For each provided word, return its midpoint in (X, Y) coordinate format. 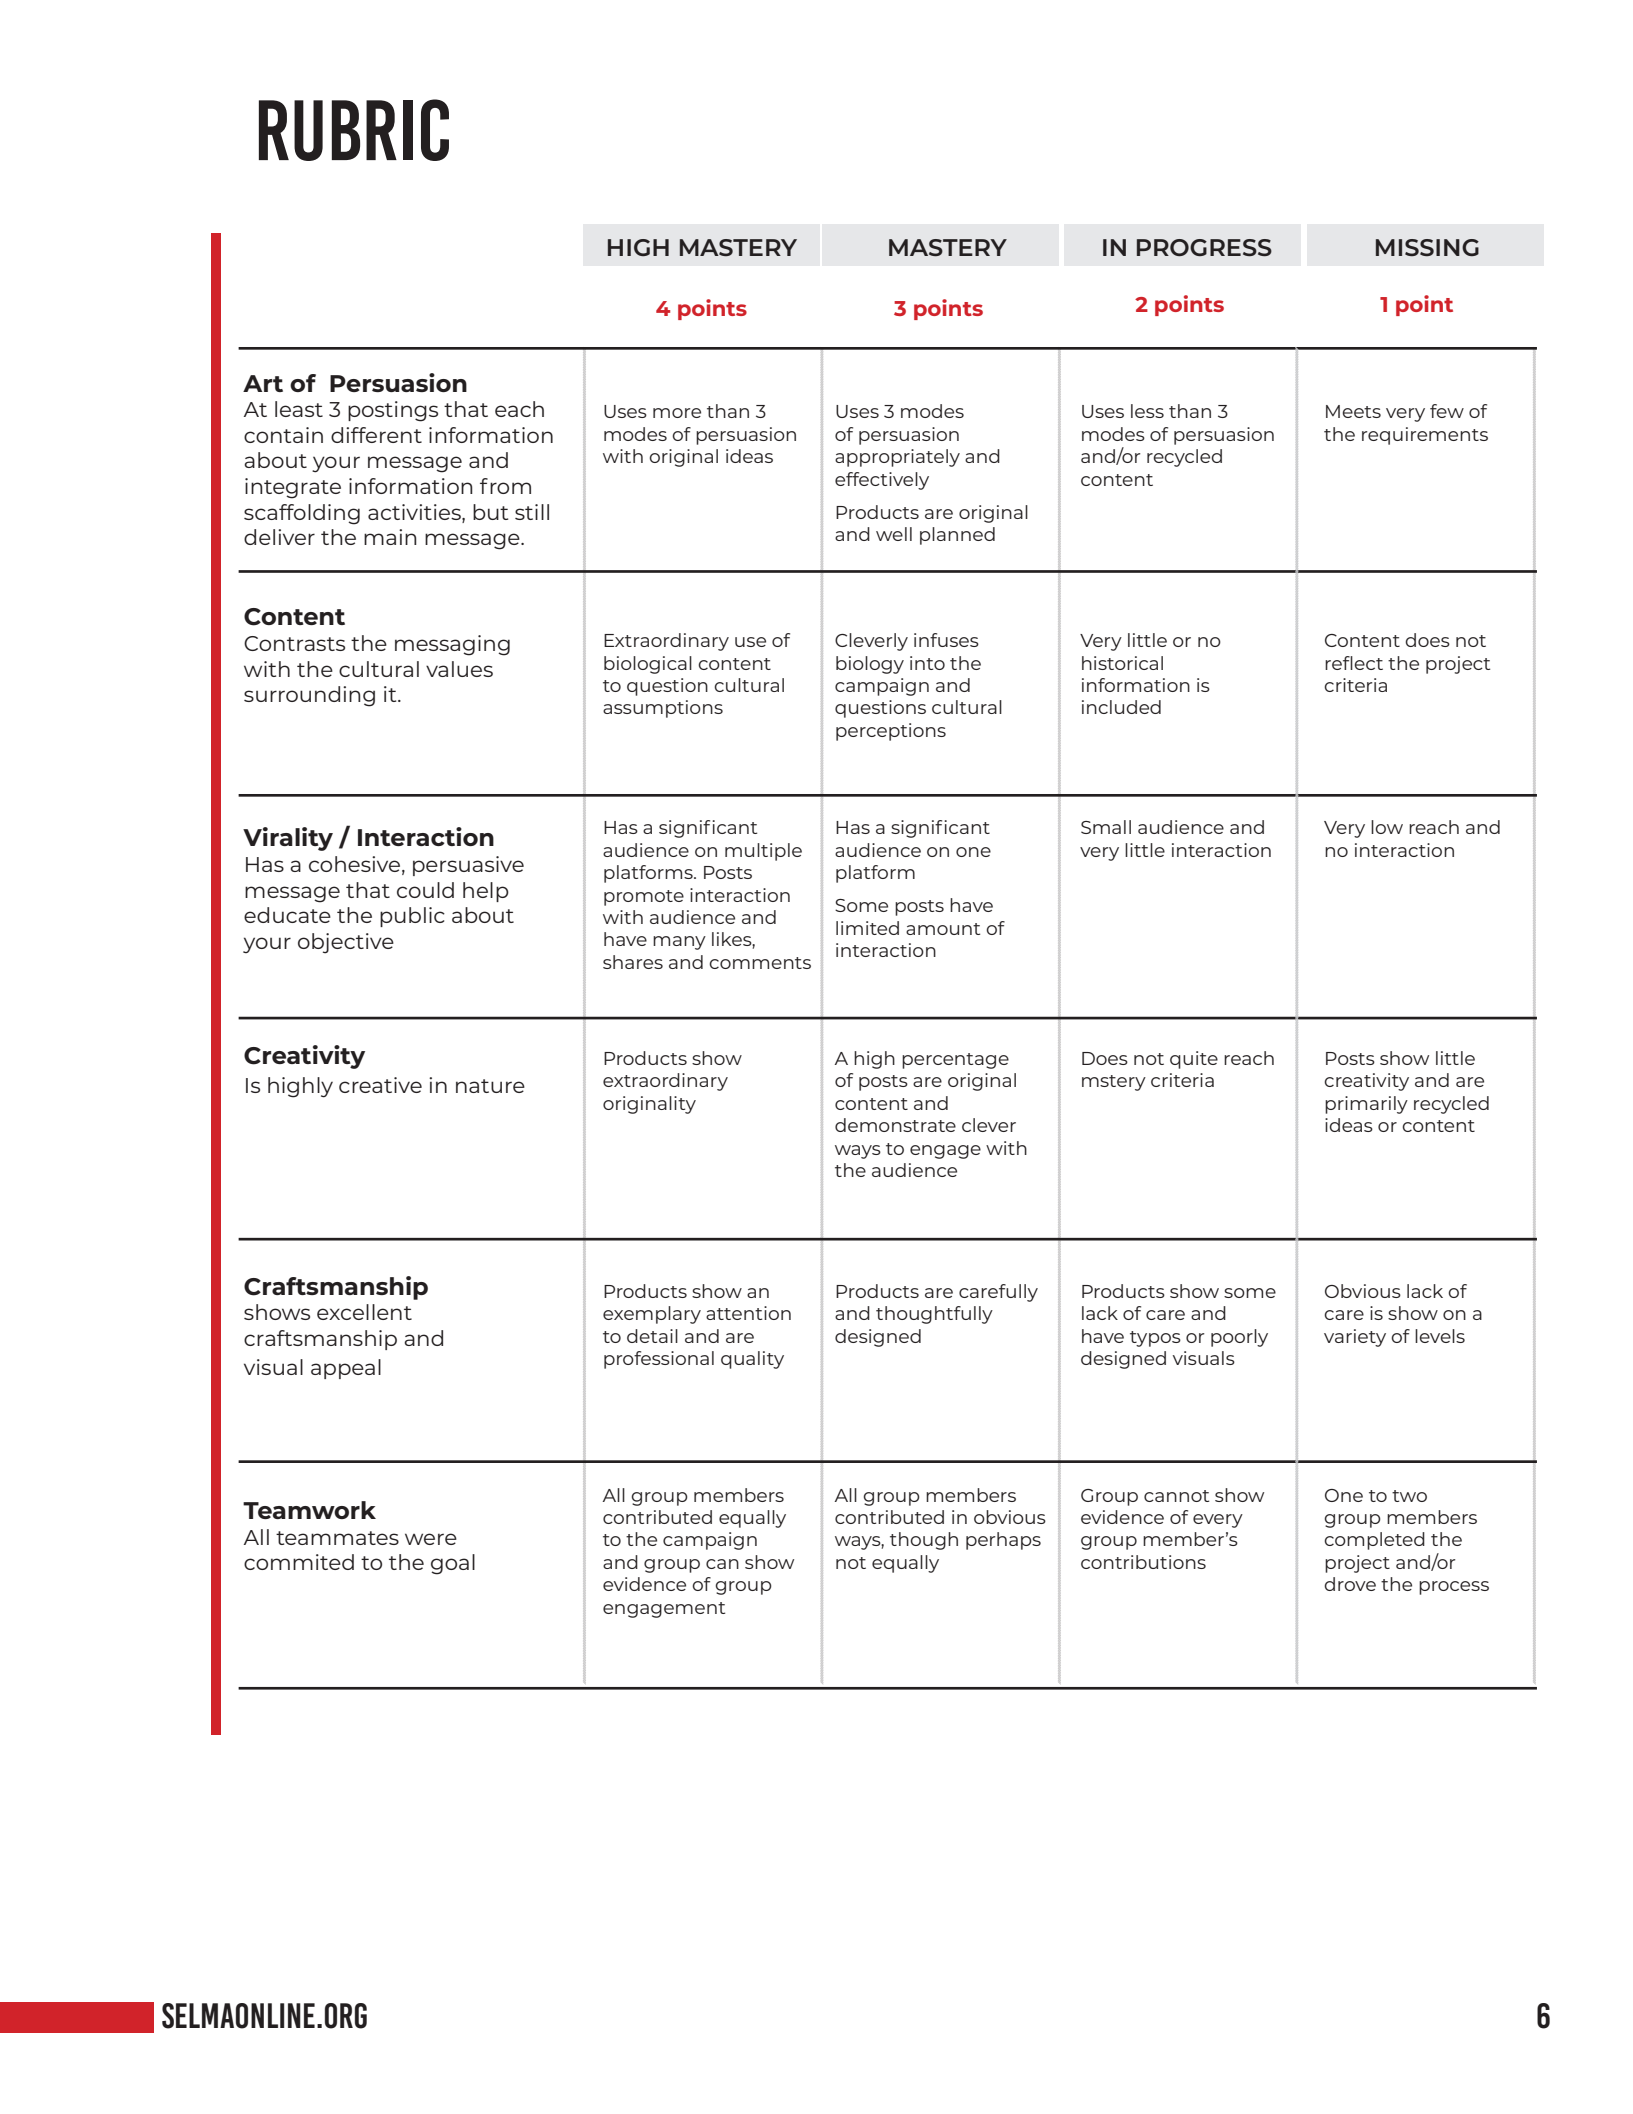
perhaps (1003, 1541)
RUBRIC (354, 130)
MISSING (1427, 247)
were (431, 1539)
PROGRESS (1204, 247)
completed (1374, 1541)
